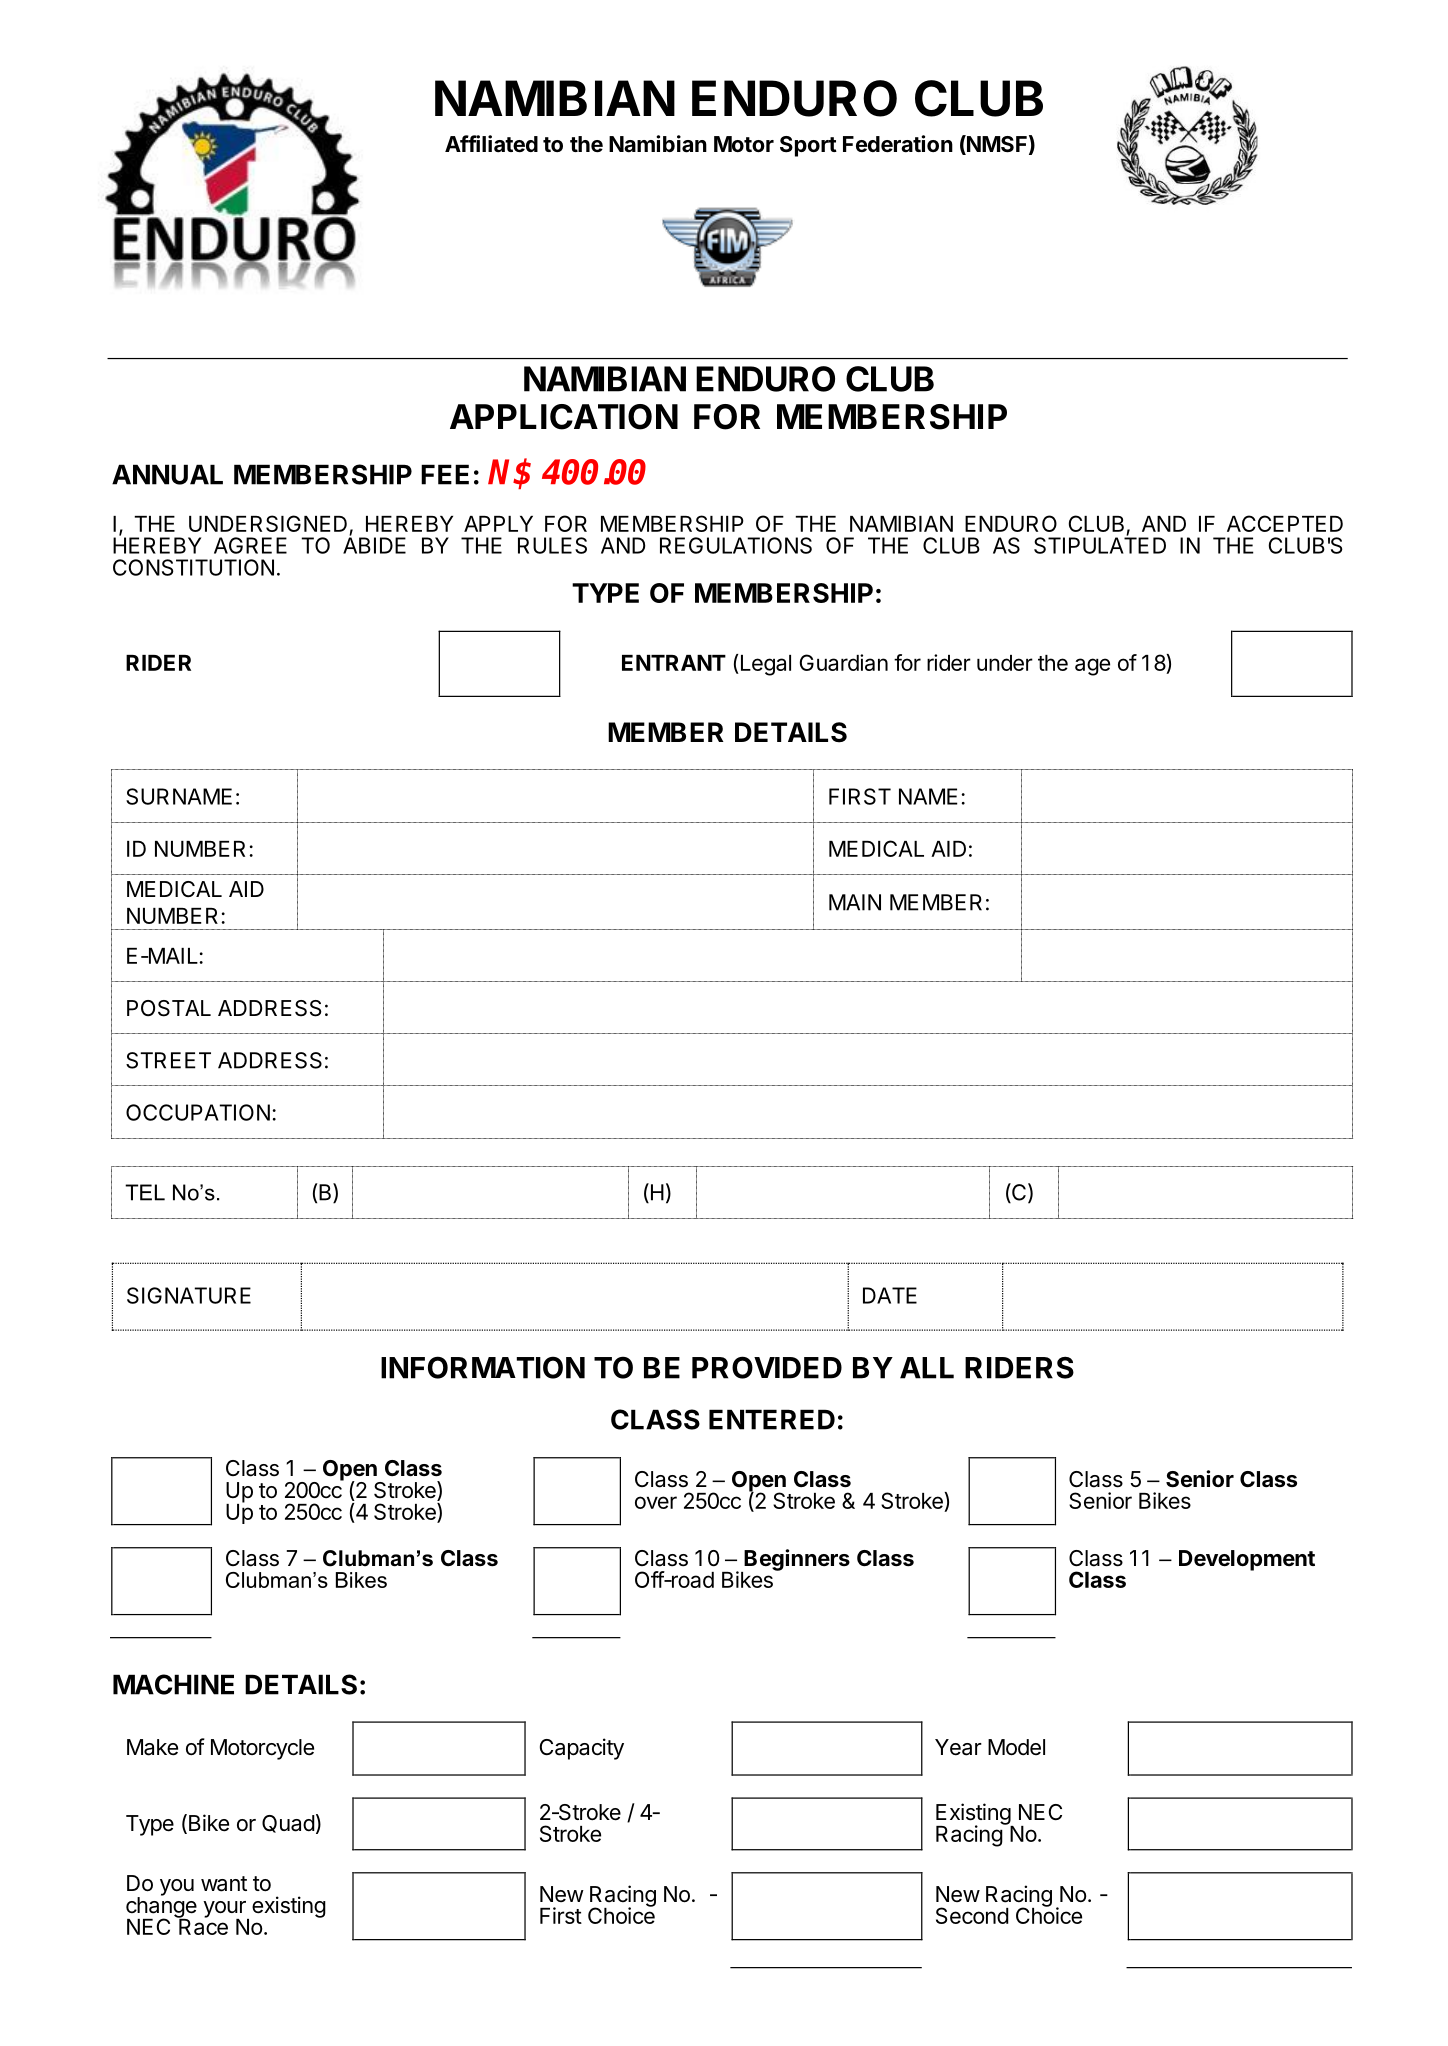 The width and height of the screenshot is (1448, 2046). Describe the element at coordinates (491, 144) in the screenshot. I see `Affiliated` at that location.
